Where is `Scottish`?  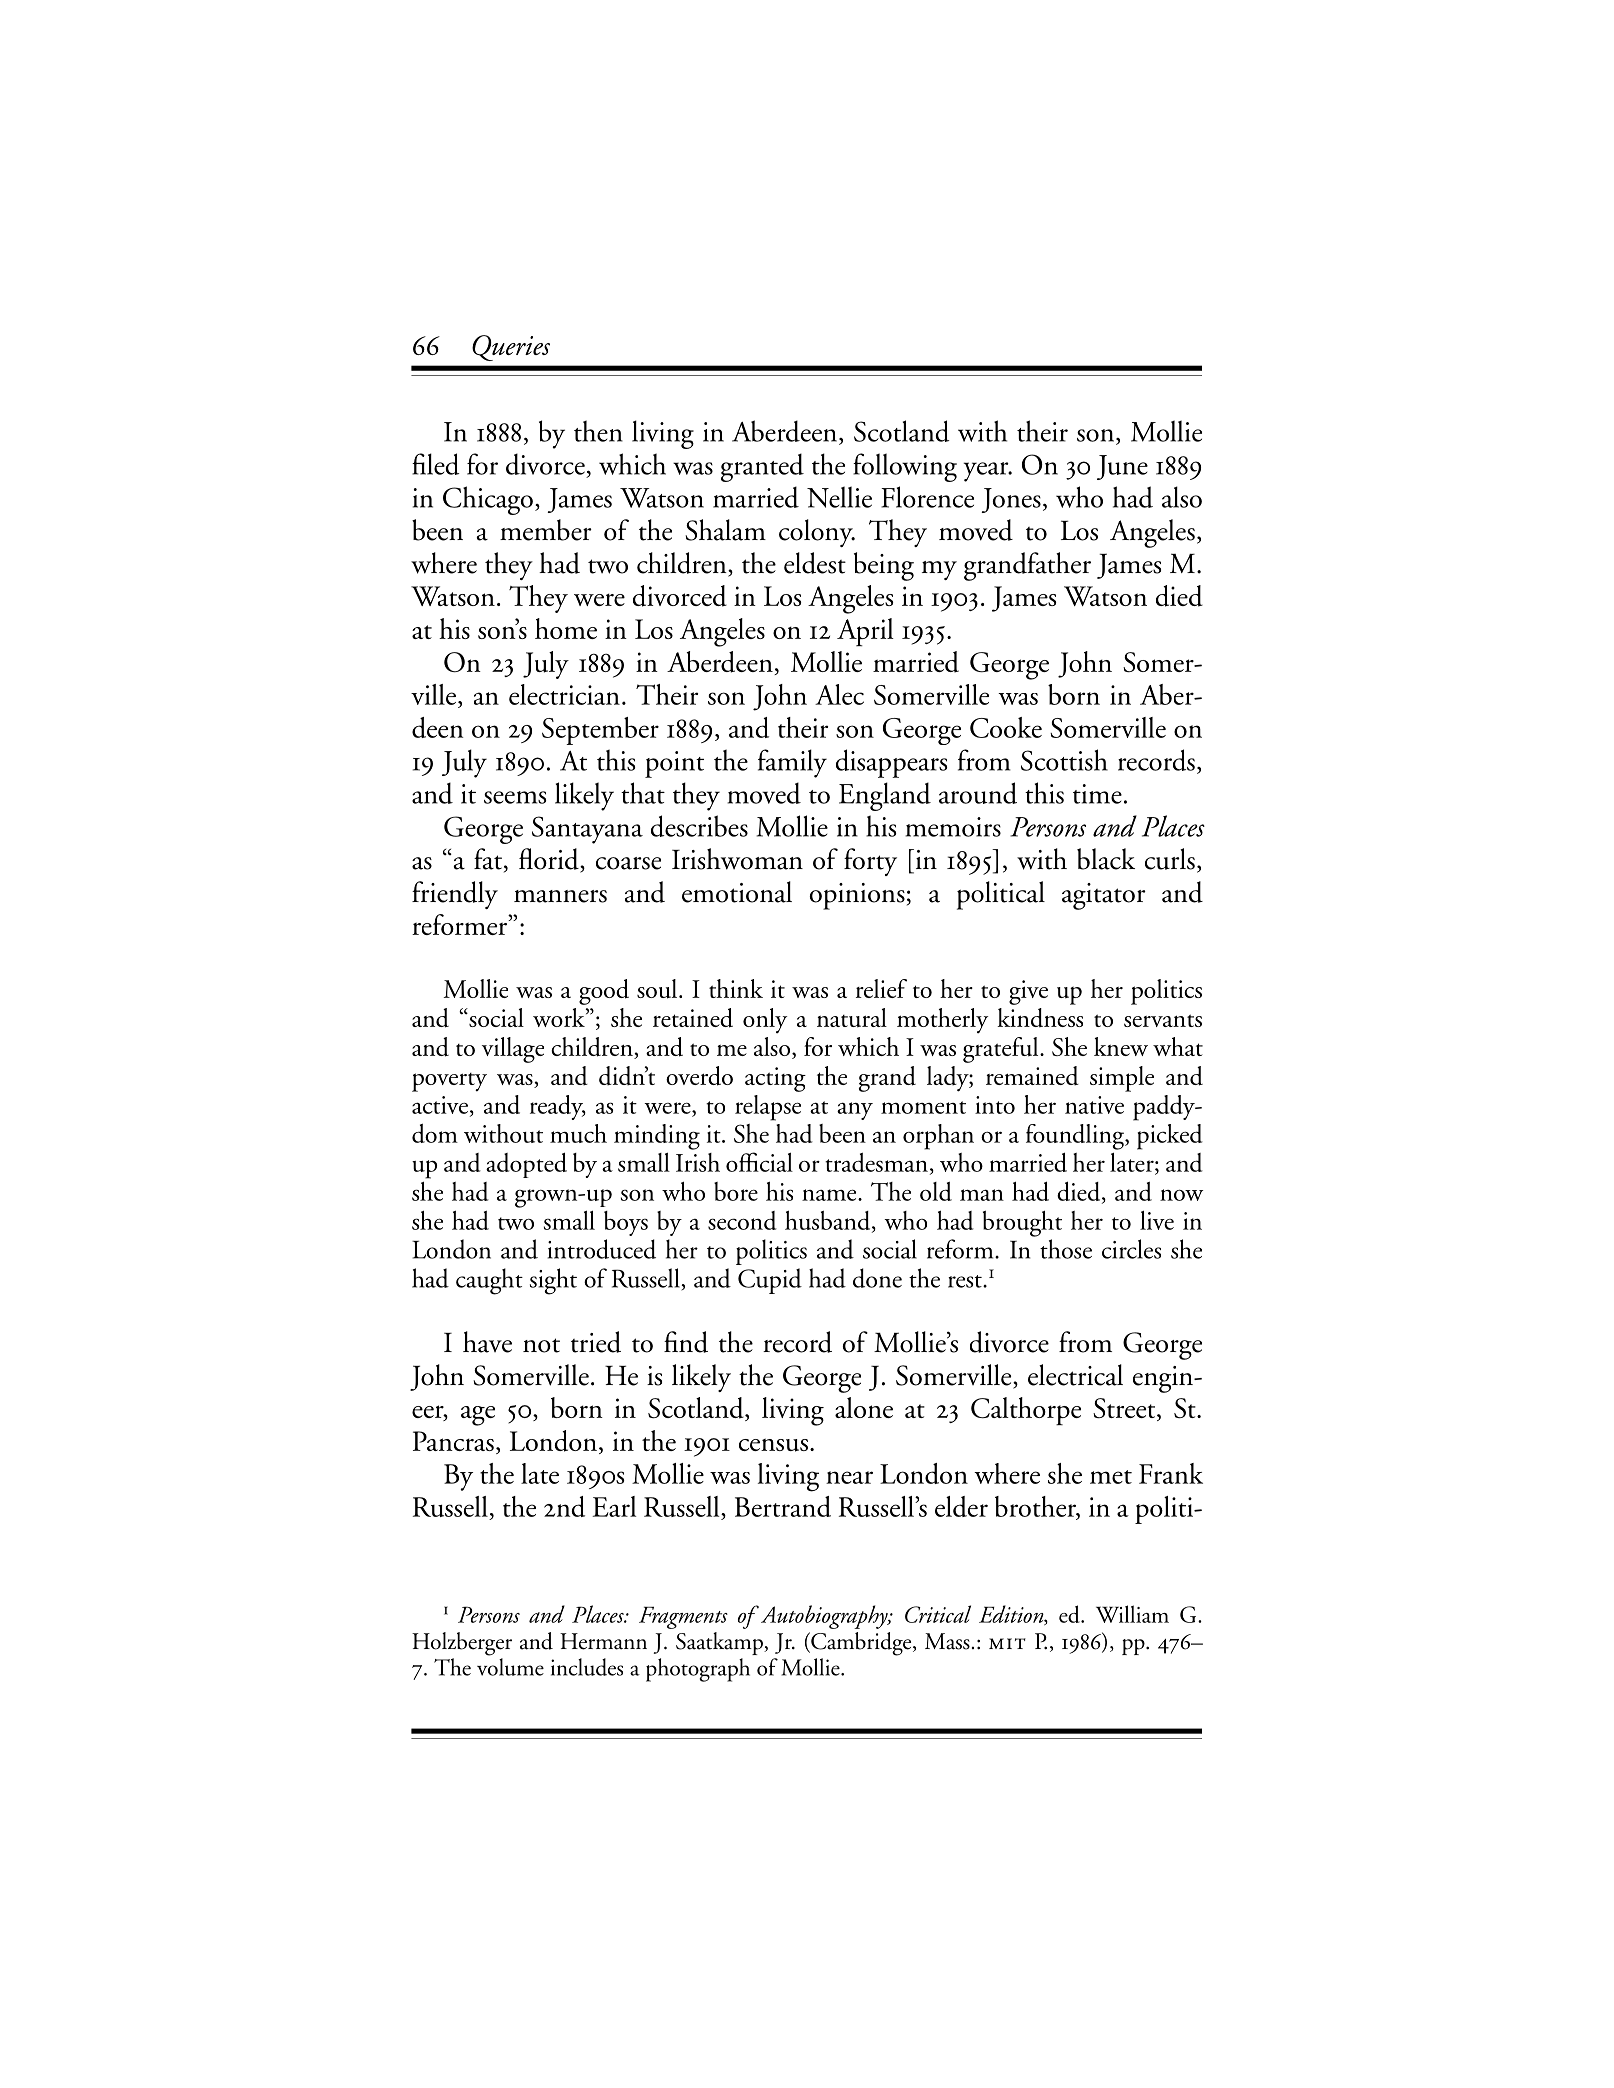 Scottish is located at coordinates (1064, 760).
